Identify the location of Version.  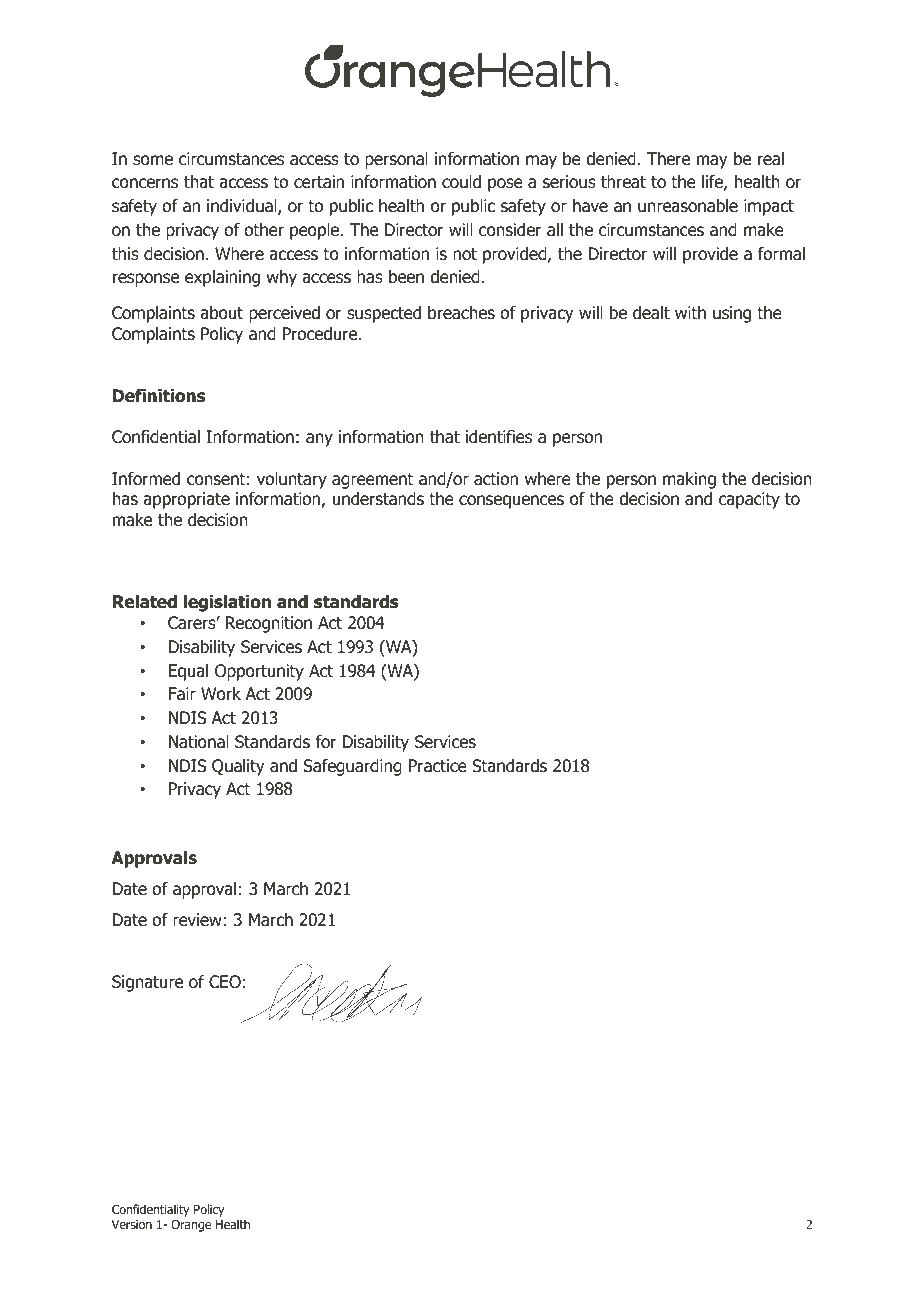
(132, 1224).
